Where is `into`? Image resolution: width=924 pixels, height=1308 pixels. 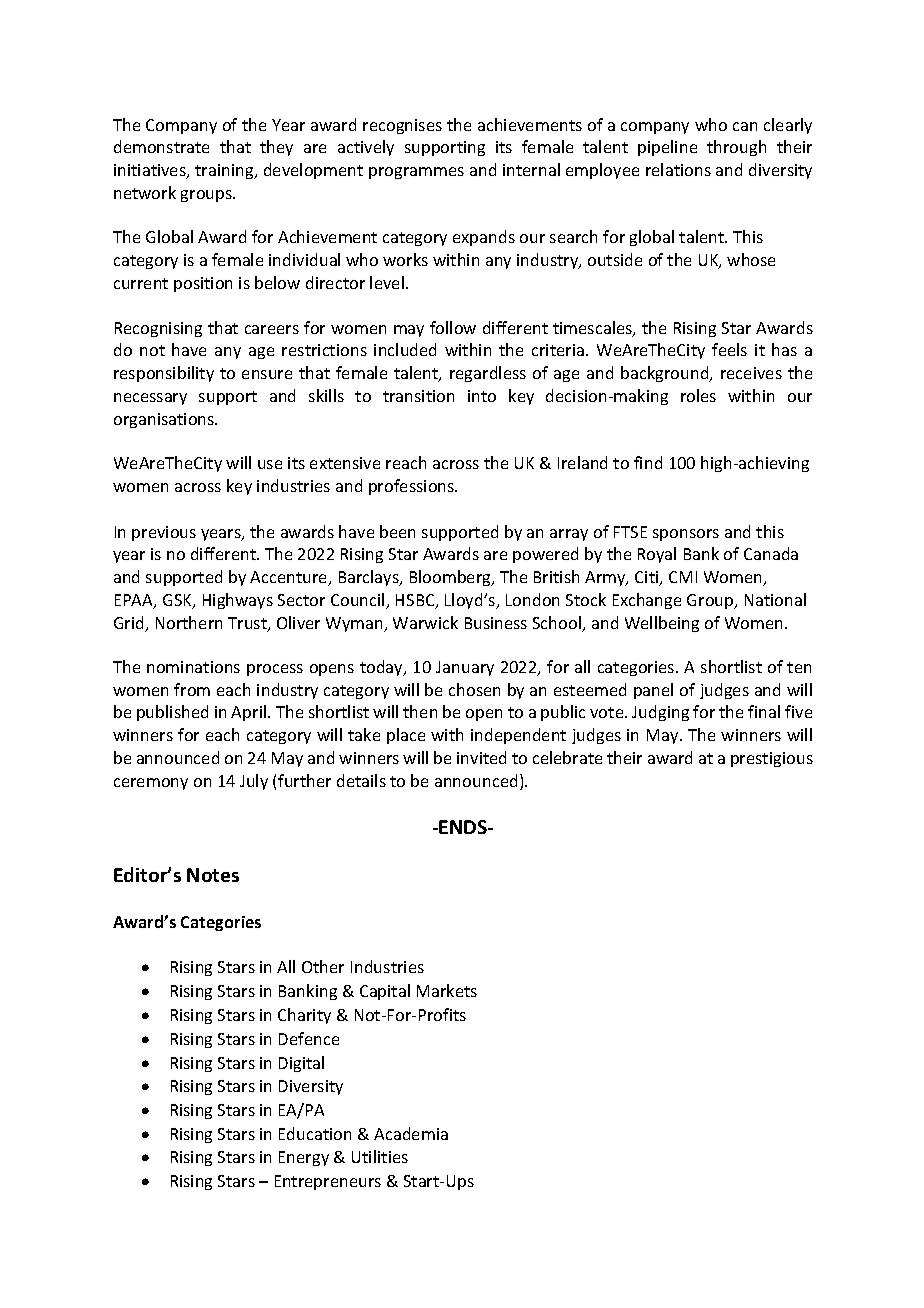
into is located at coordinates (482, 396).
